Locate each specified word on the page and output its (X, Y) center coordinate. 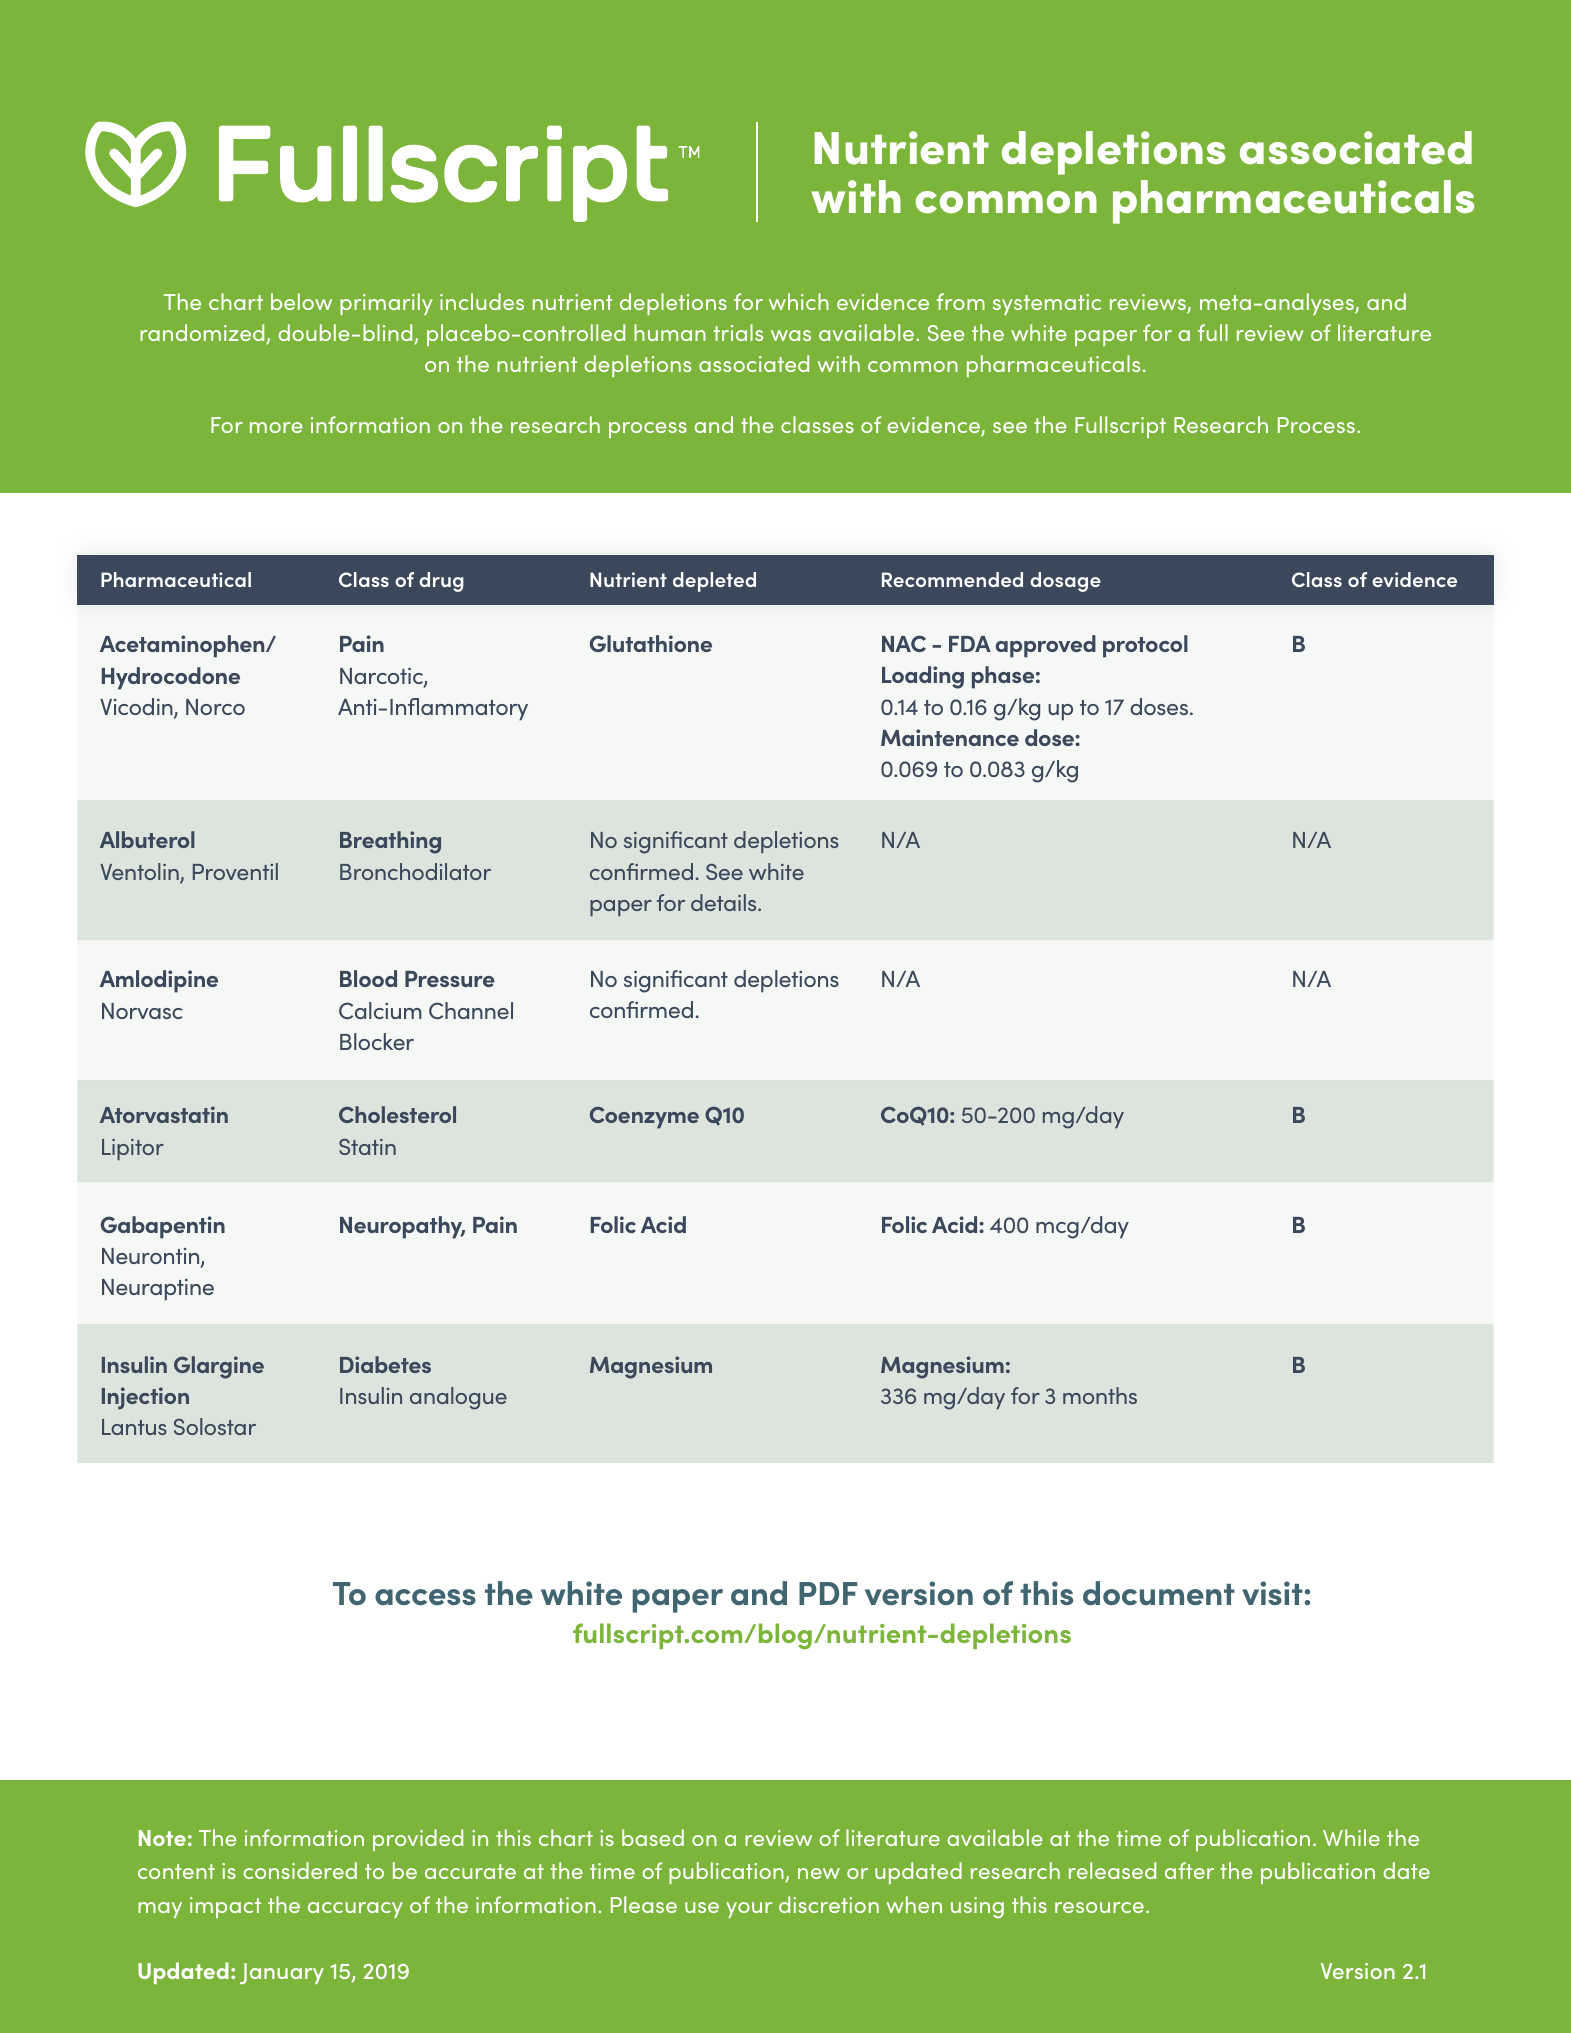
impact (225, 1907)
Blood (368, 978)
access (425, 1597)
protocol (1145, 646)
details (725, 902)
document (1159, 1593)
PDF (828, 1593)
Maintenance (950, 737)
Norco (215, 707)
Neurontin (152, 1257)
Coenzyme (644, 1117)
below (301, 301)
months (1100, 1395)
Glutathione (651, 643)
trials (738, 332)
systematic (1047, 304)
